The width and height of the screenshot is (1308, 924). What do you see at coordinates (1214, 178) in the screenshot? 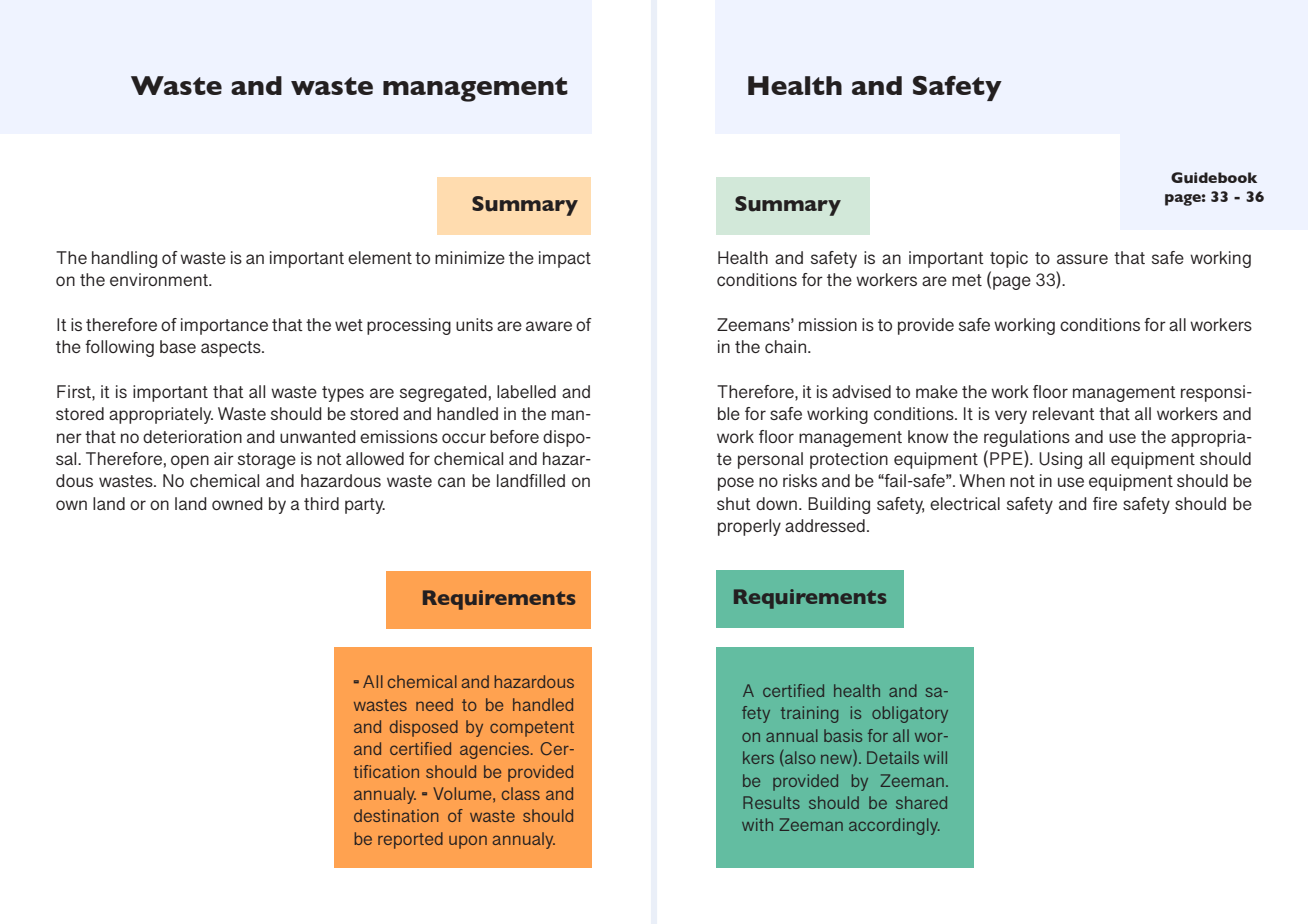
I see `Guidebook` at bounding box center [1214, 178].
